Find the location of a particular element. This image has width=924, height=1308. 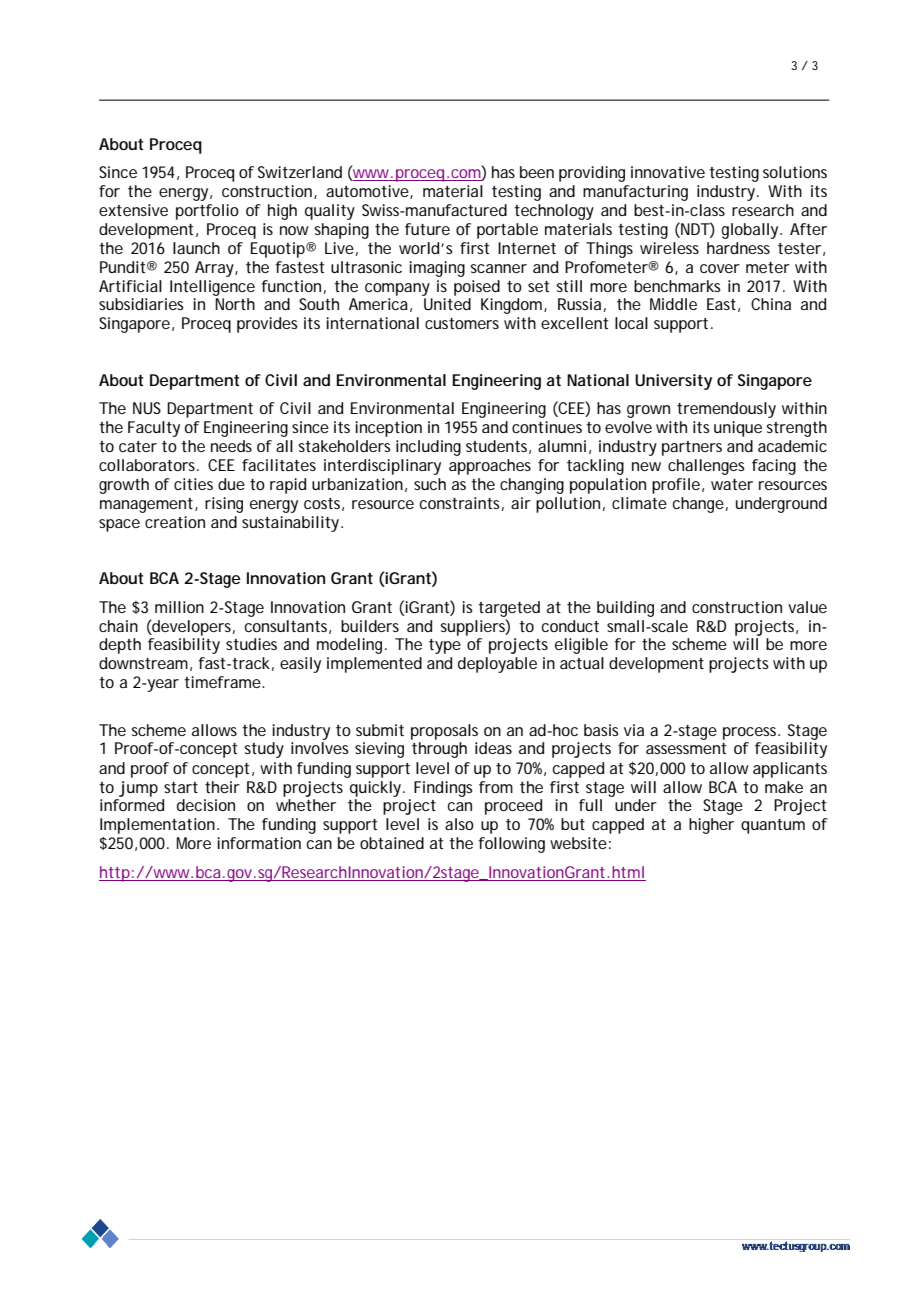

targeted is located at coordinates (509, 609).
